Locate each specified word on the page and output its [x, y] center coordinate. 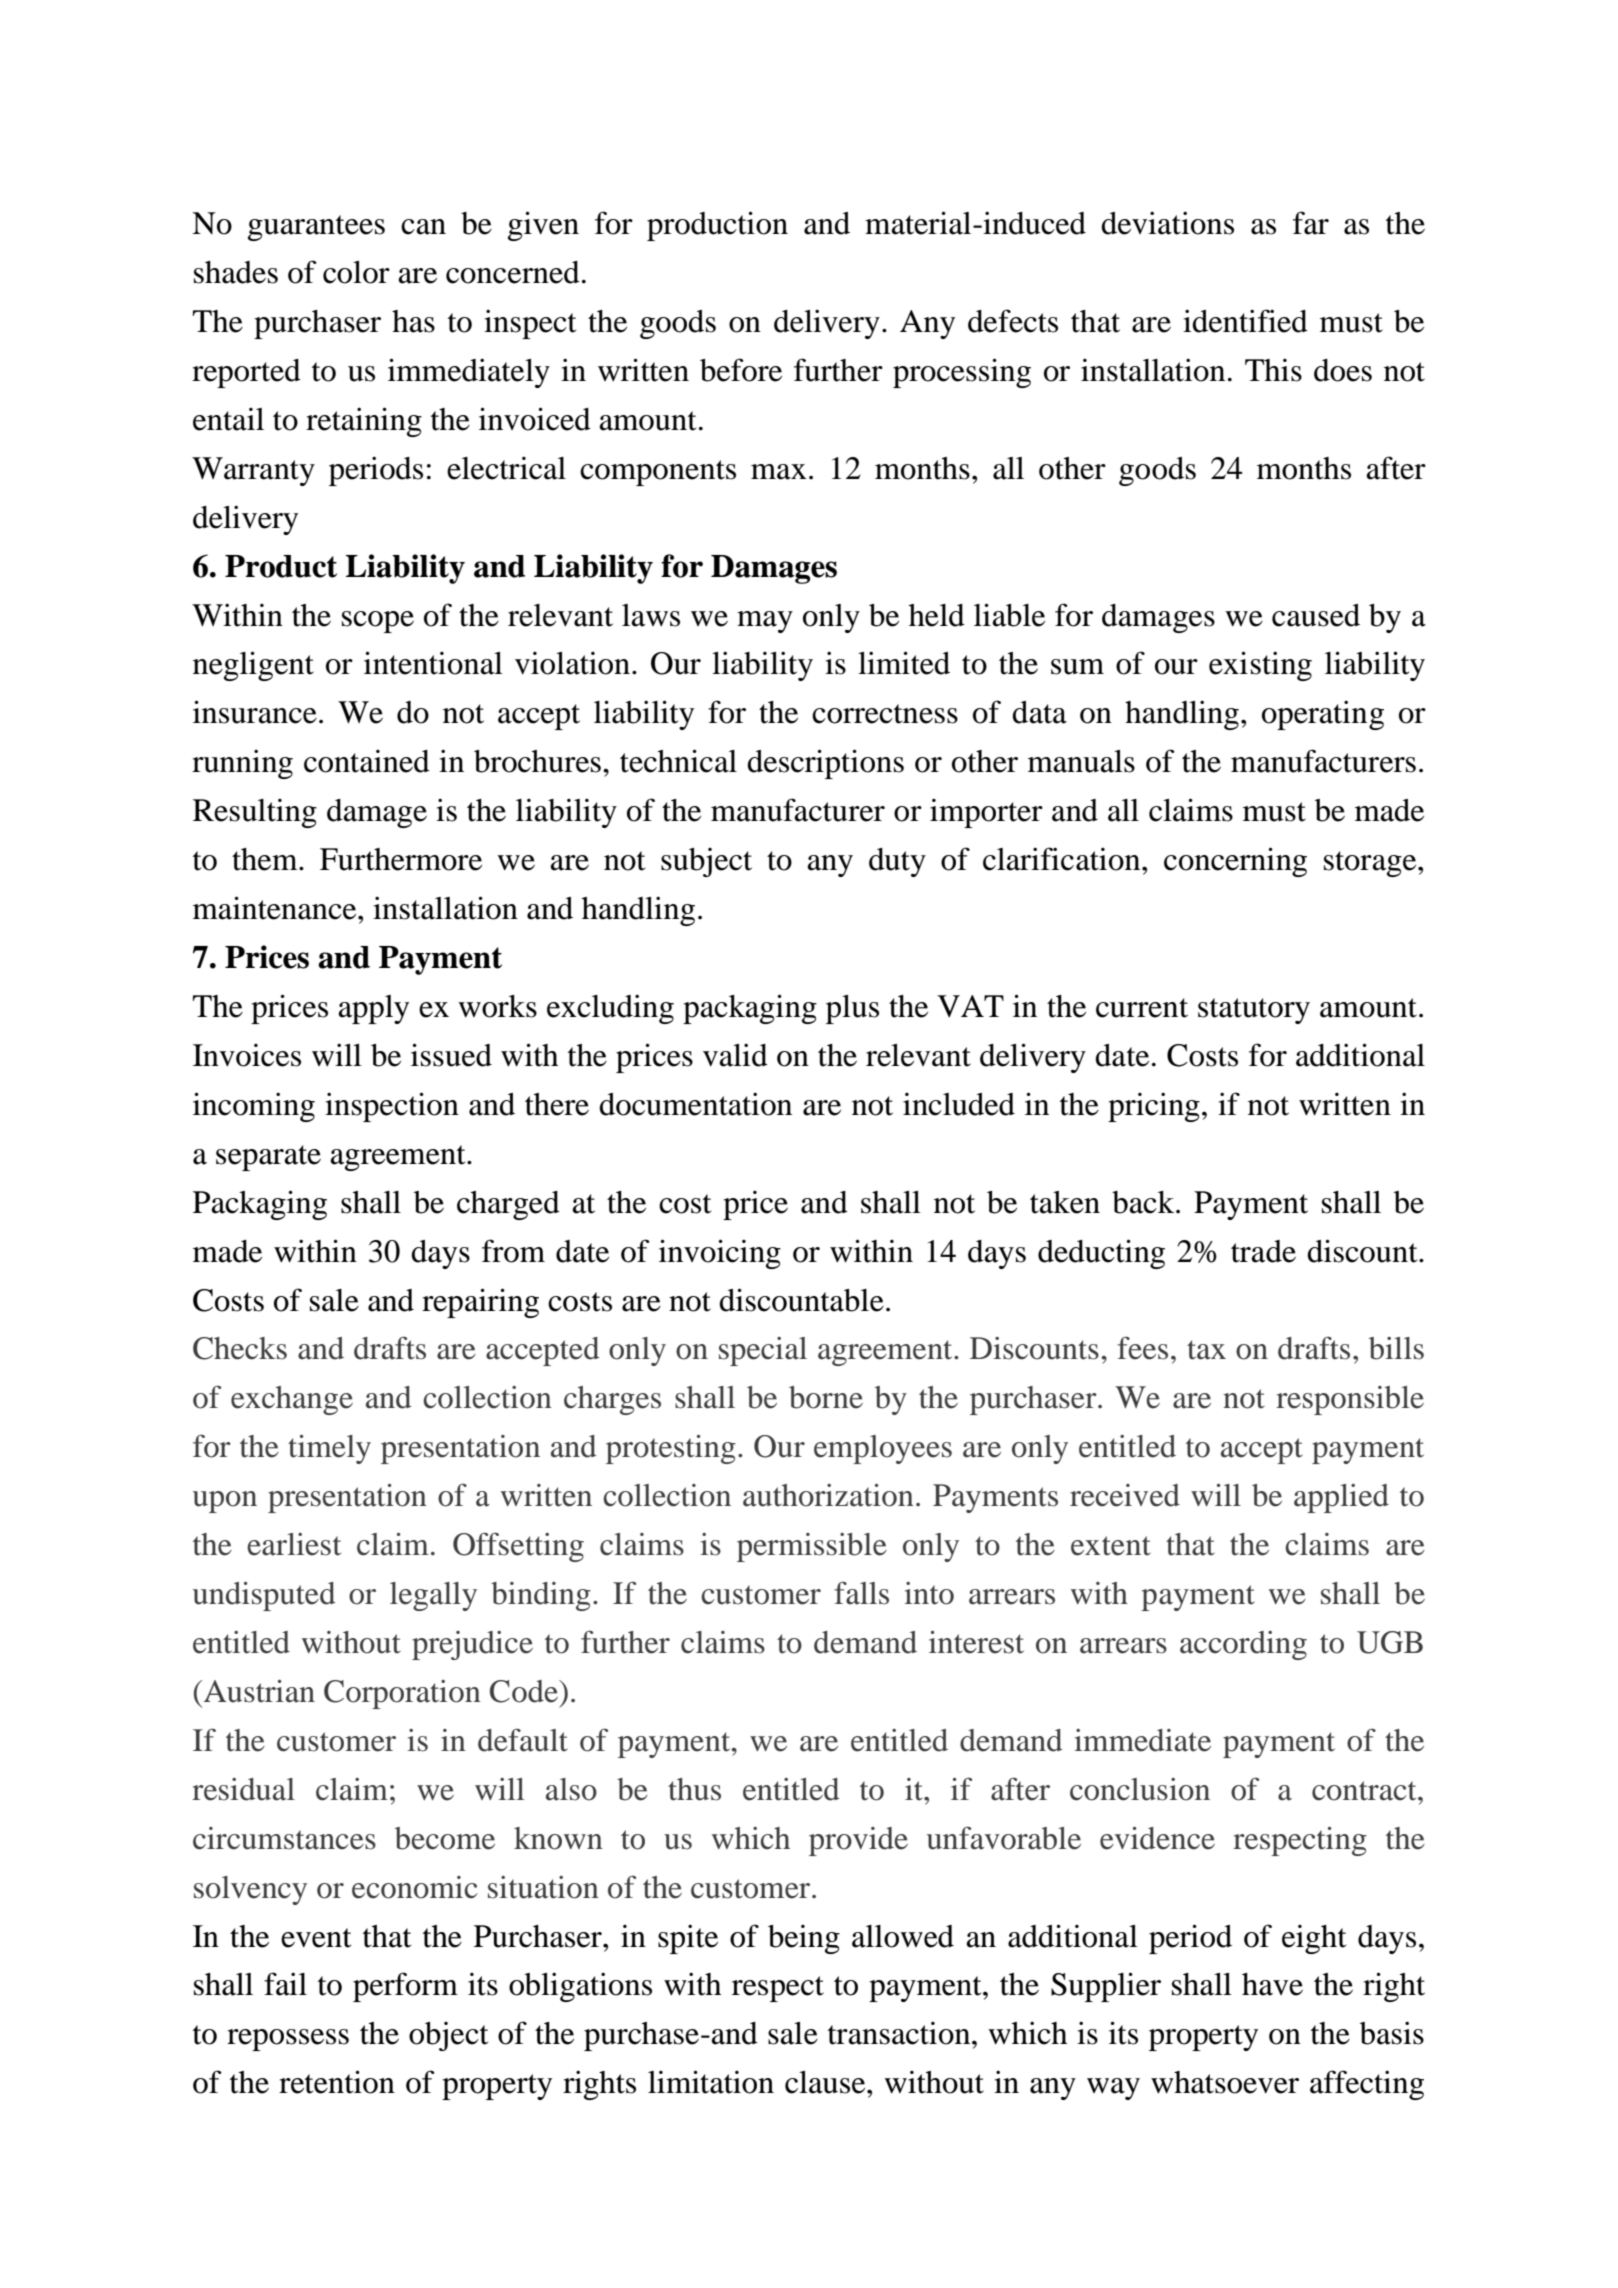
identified [1245, 321]
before [741, 370]
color [356, 272]
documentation [695, 1104]
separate [268, 1158]
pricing [1154, 1107]
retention [337, 2082]
